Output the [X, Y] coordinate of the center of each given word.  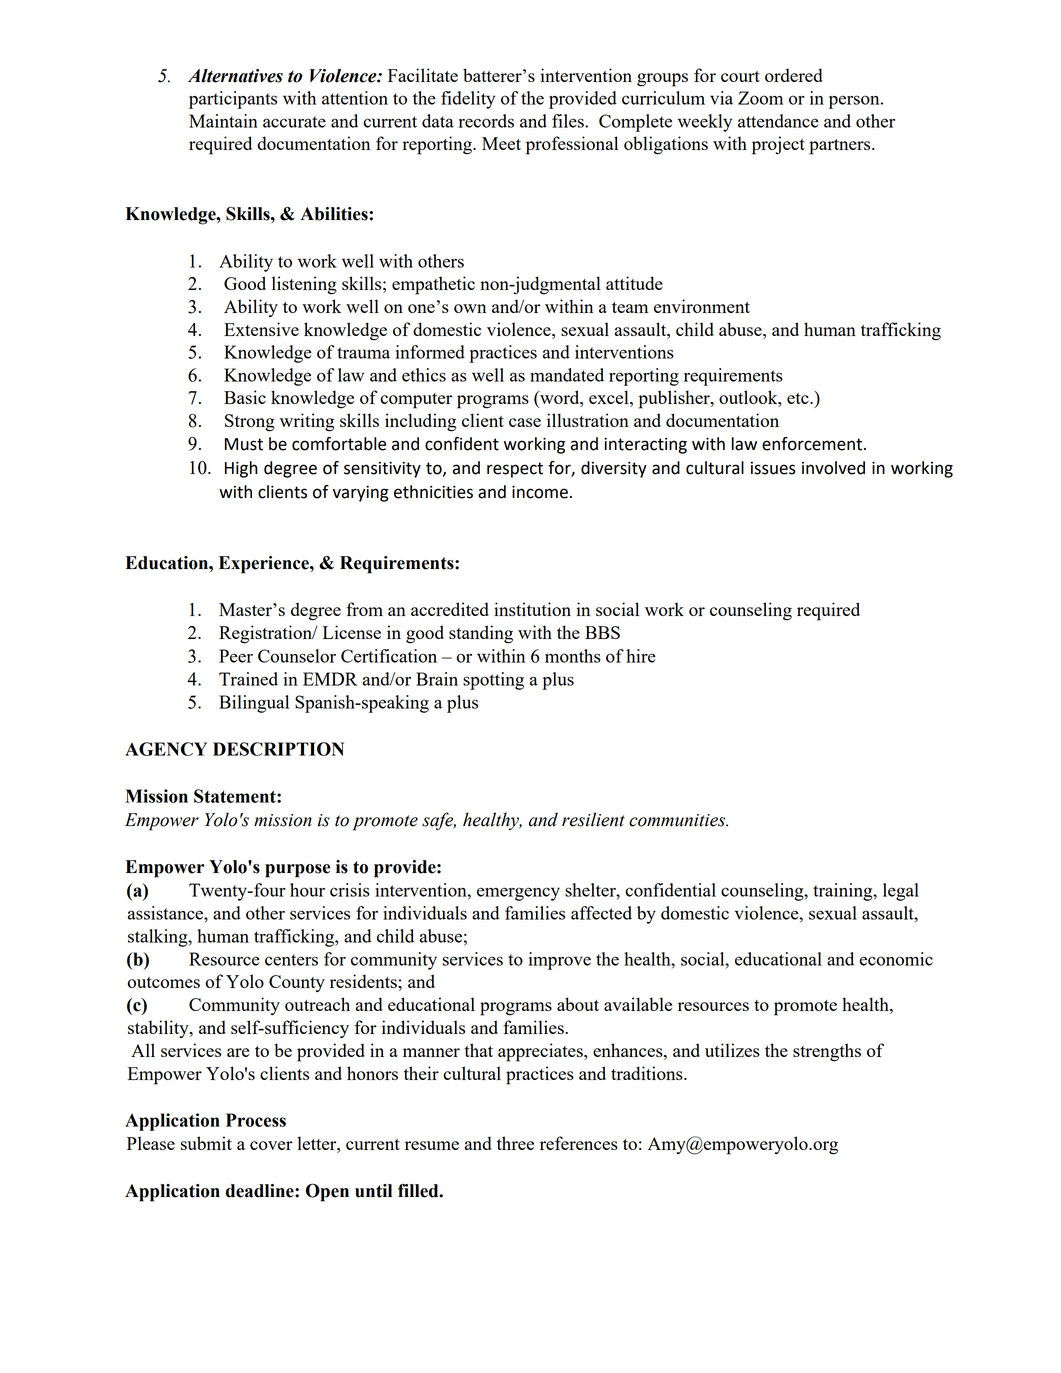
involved [833, 468]
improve [560, 961]
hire [641, 656]
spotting [493, 681]
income [540, 492]
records [486, 121]
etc [799, 398]
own [470, 308]
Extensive [261, 329]
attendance [778, 121]
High [241, 469]
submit [206, 1143]
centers [291, 960]
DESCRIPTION [278, 749]
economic [896, 959]
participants [233, 100]
